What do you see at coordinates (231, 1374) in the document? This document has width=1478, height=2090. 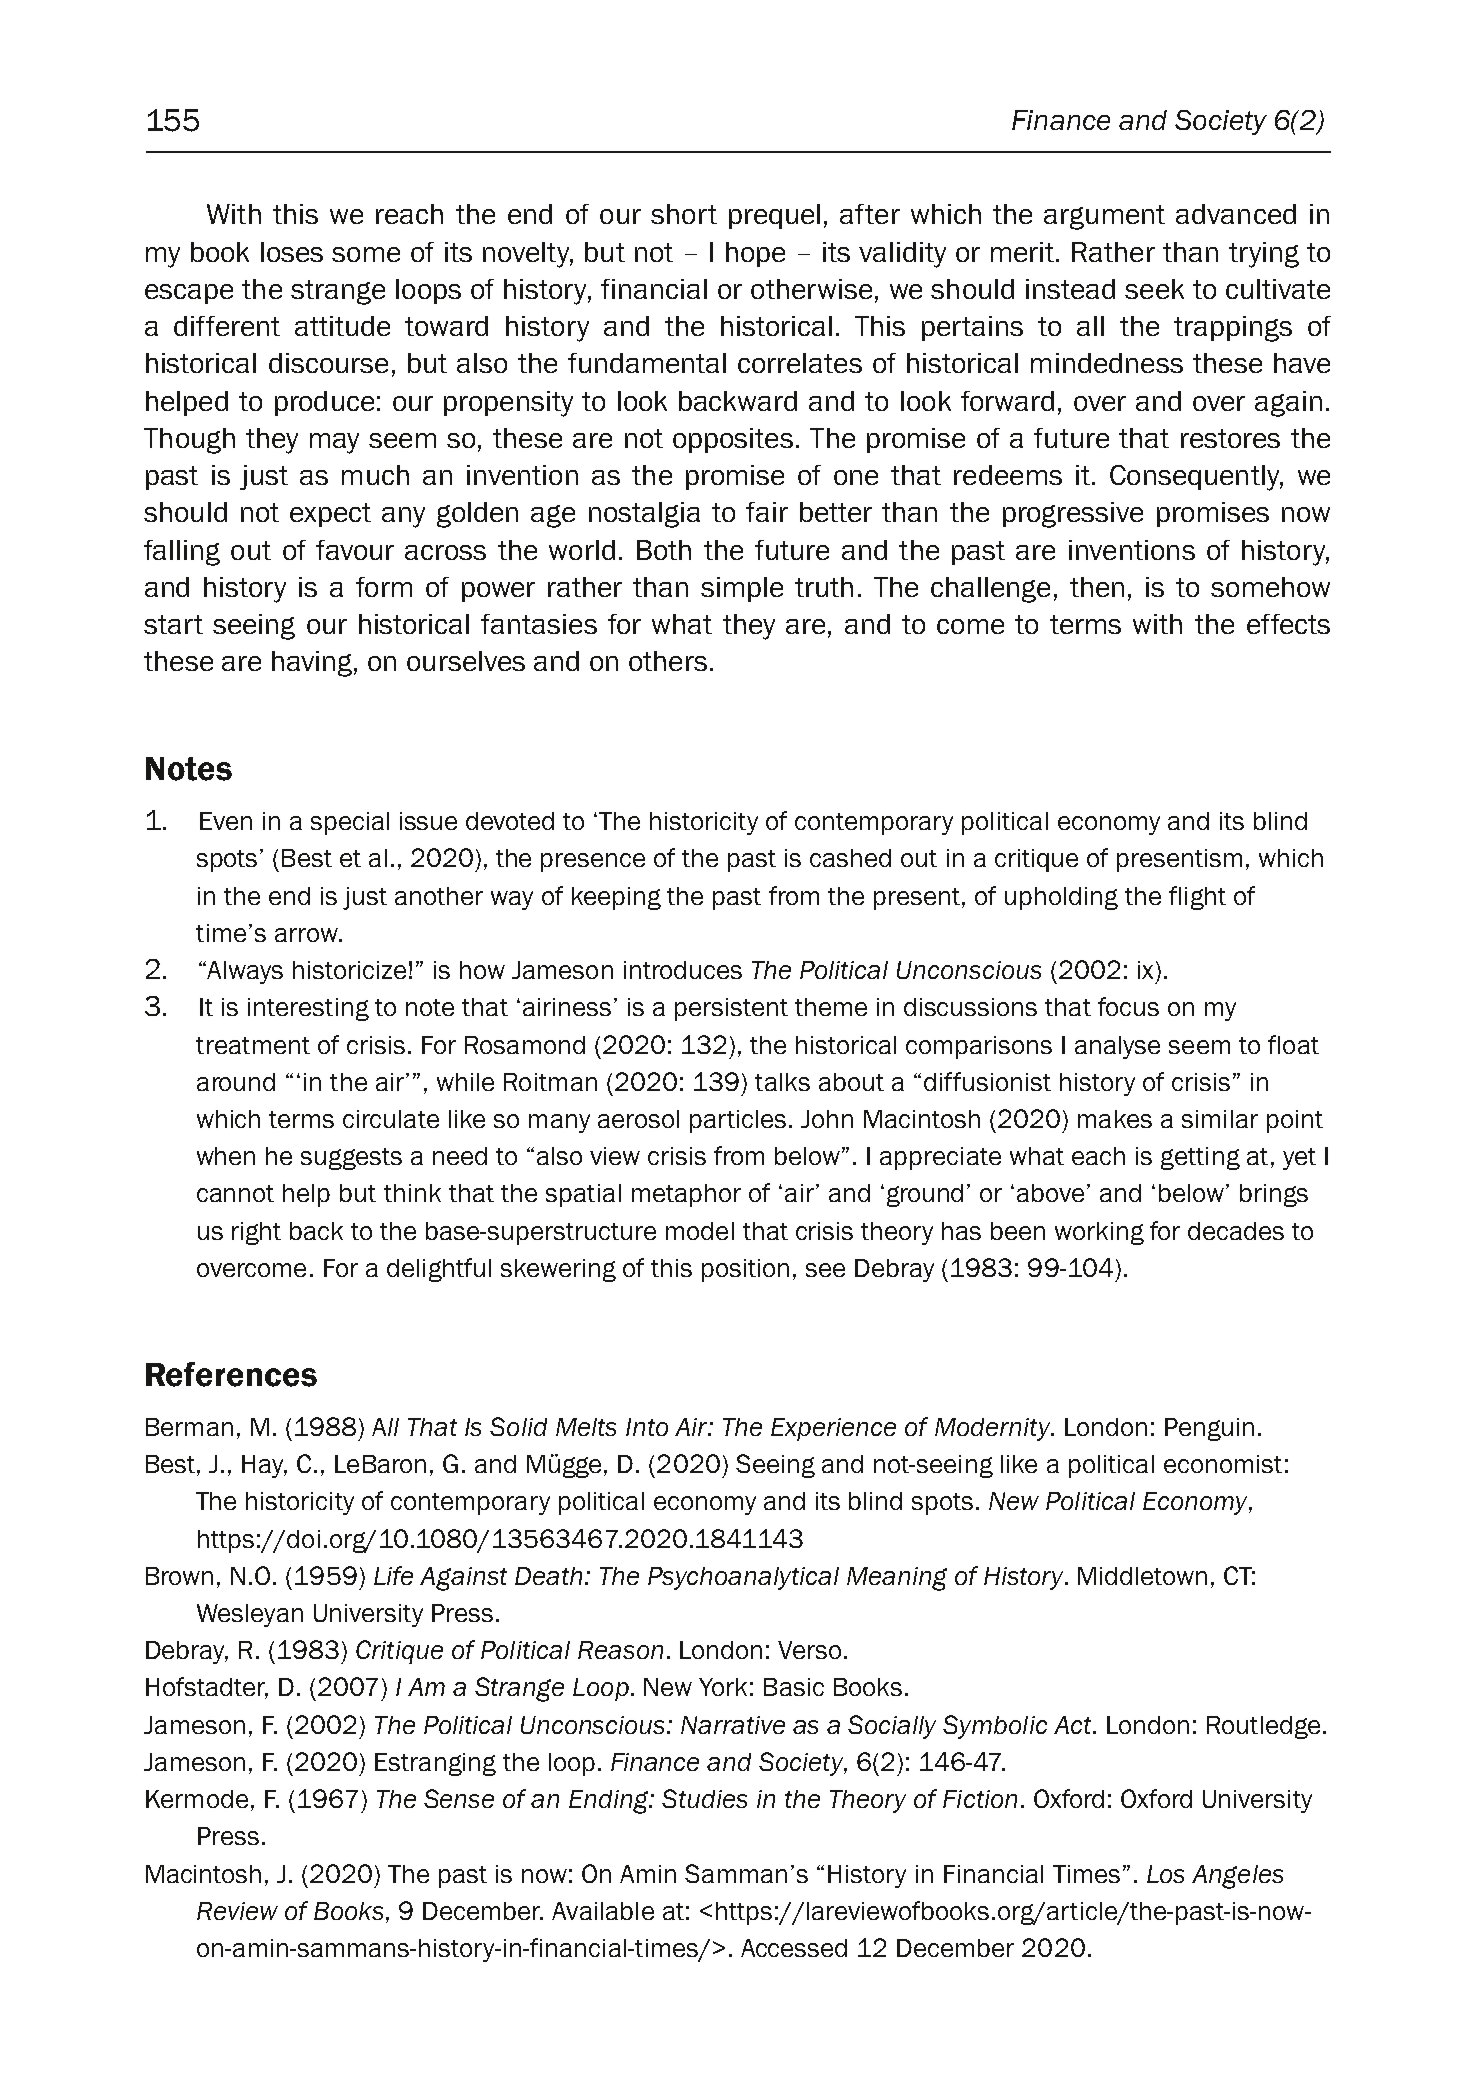 I see `References` at bounding box center [231, 1374].
